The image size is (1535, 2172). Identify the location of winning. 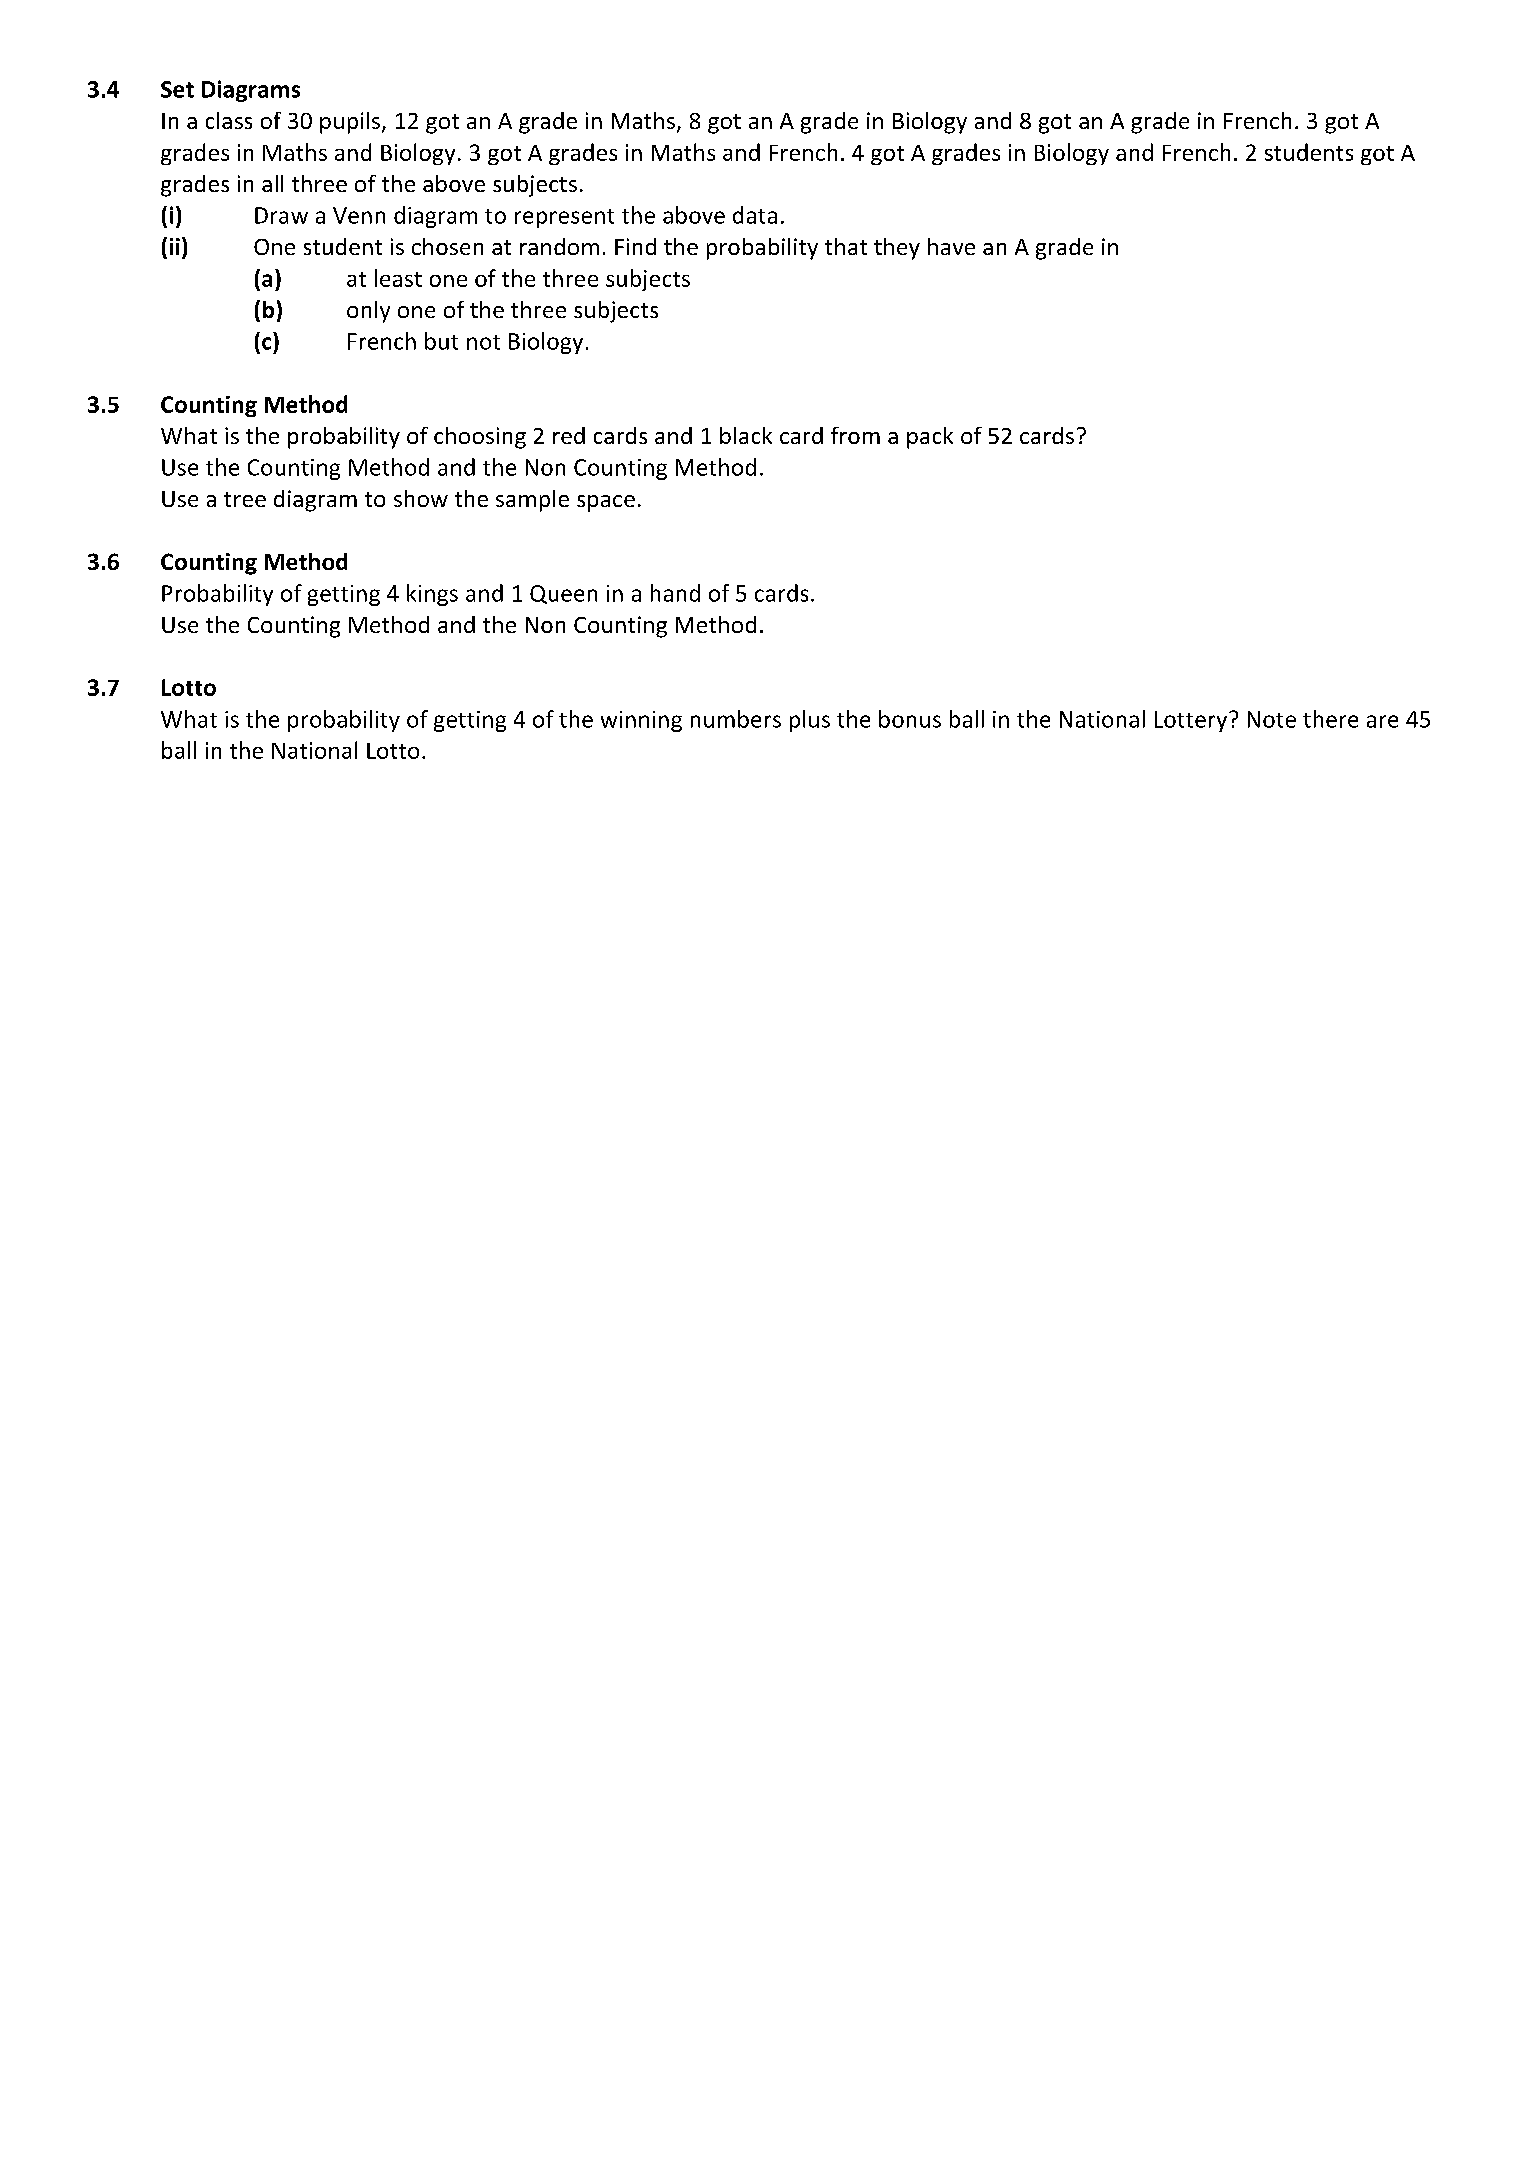
(641, 721).
